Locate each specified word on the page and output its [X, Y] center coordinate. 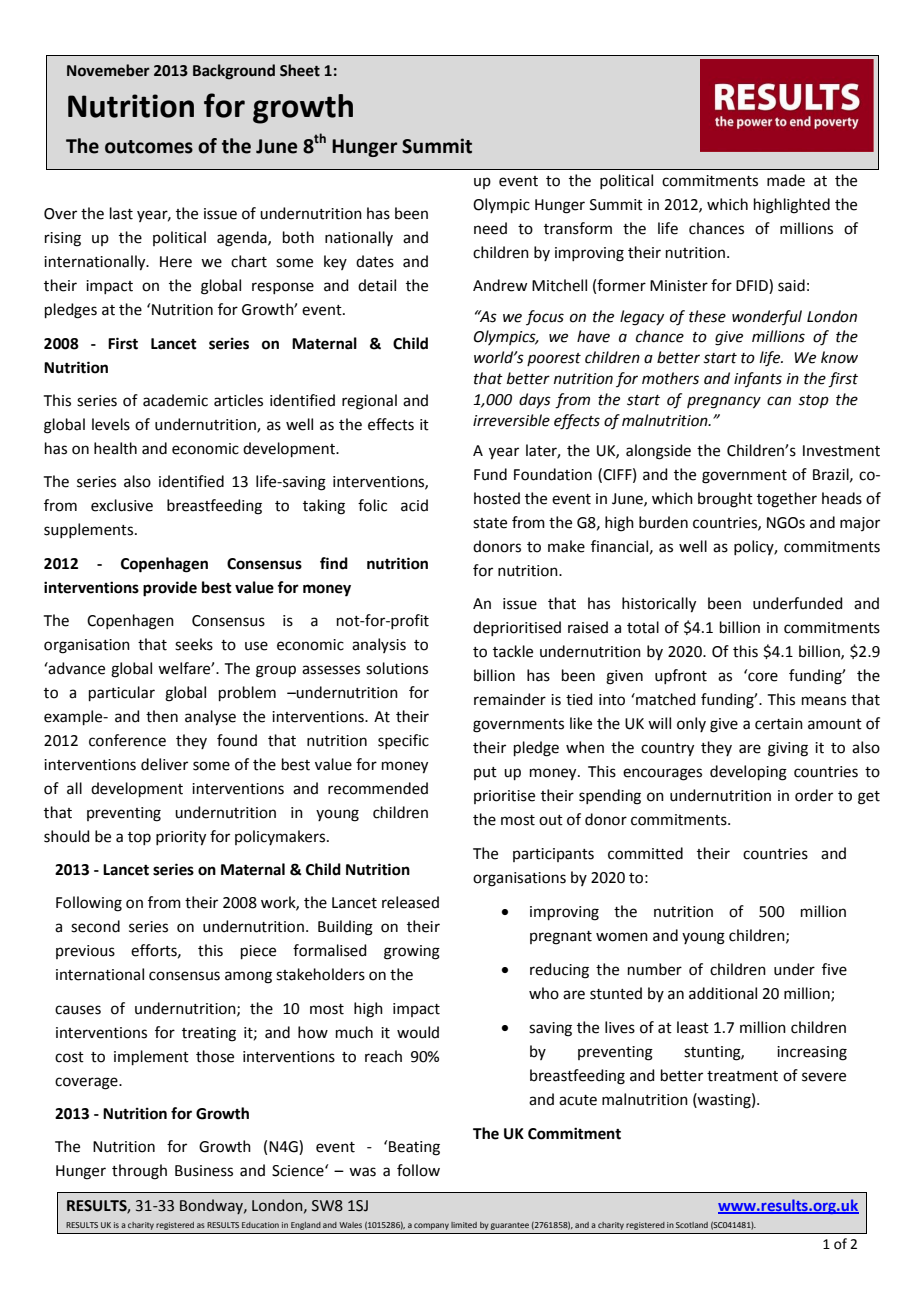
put [485, 773]
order [814, 795]
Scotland [692, 1225]
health [115, 448]
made [786, 180]
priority [181, 838]
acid [414, 505]
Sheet [300, 70]
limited [464, 1225]
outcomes [149, 147]
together [787, 500]
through [139, 1172]
